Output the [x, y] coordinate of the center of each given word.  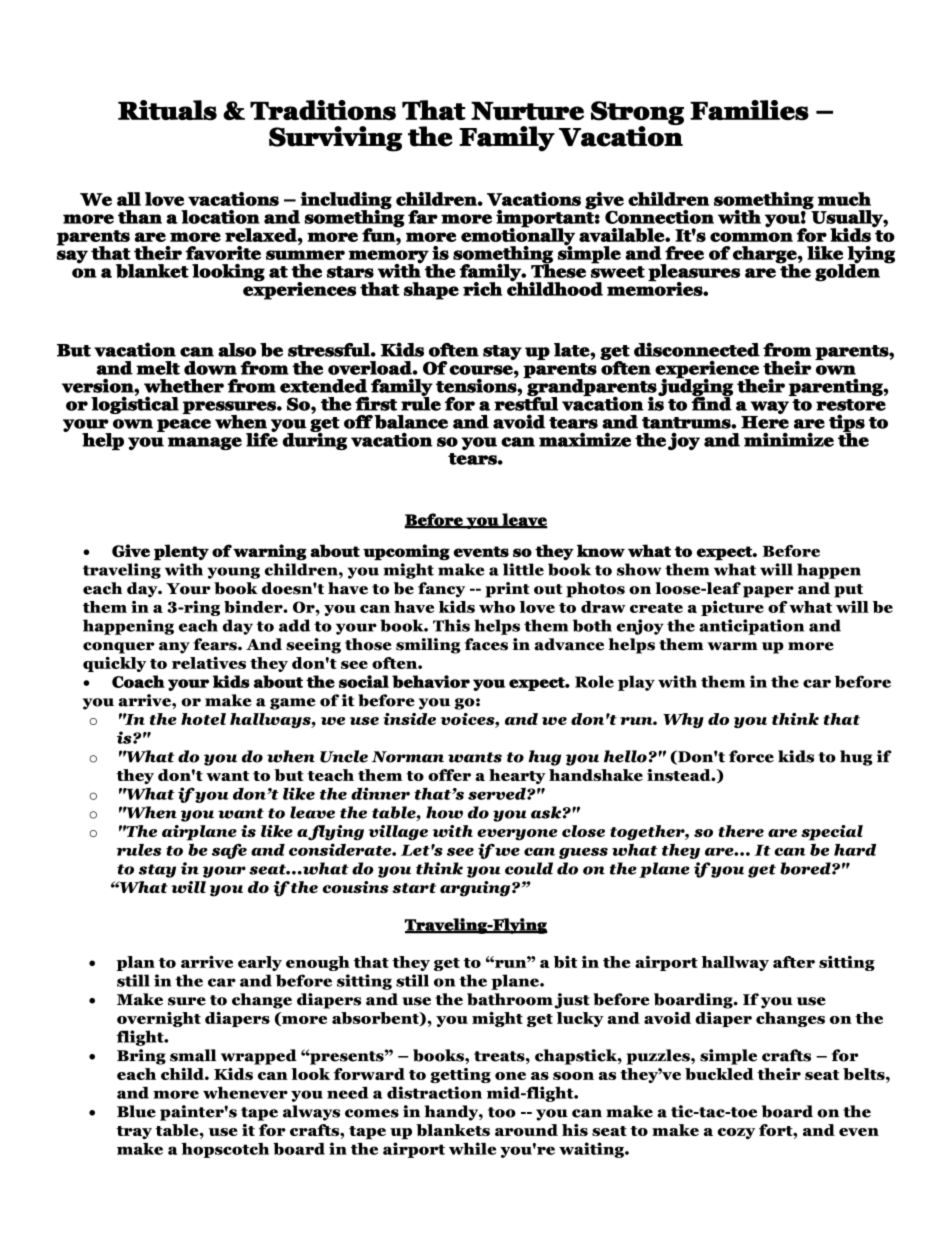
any [174, 648]
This [451, 625]
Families [749, 110]
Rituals [167, 110]
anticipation [751, 627]
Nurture [527, 110]
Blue [136, 1111]
